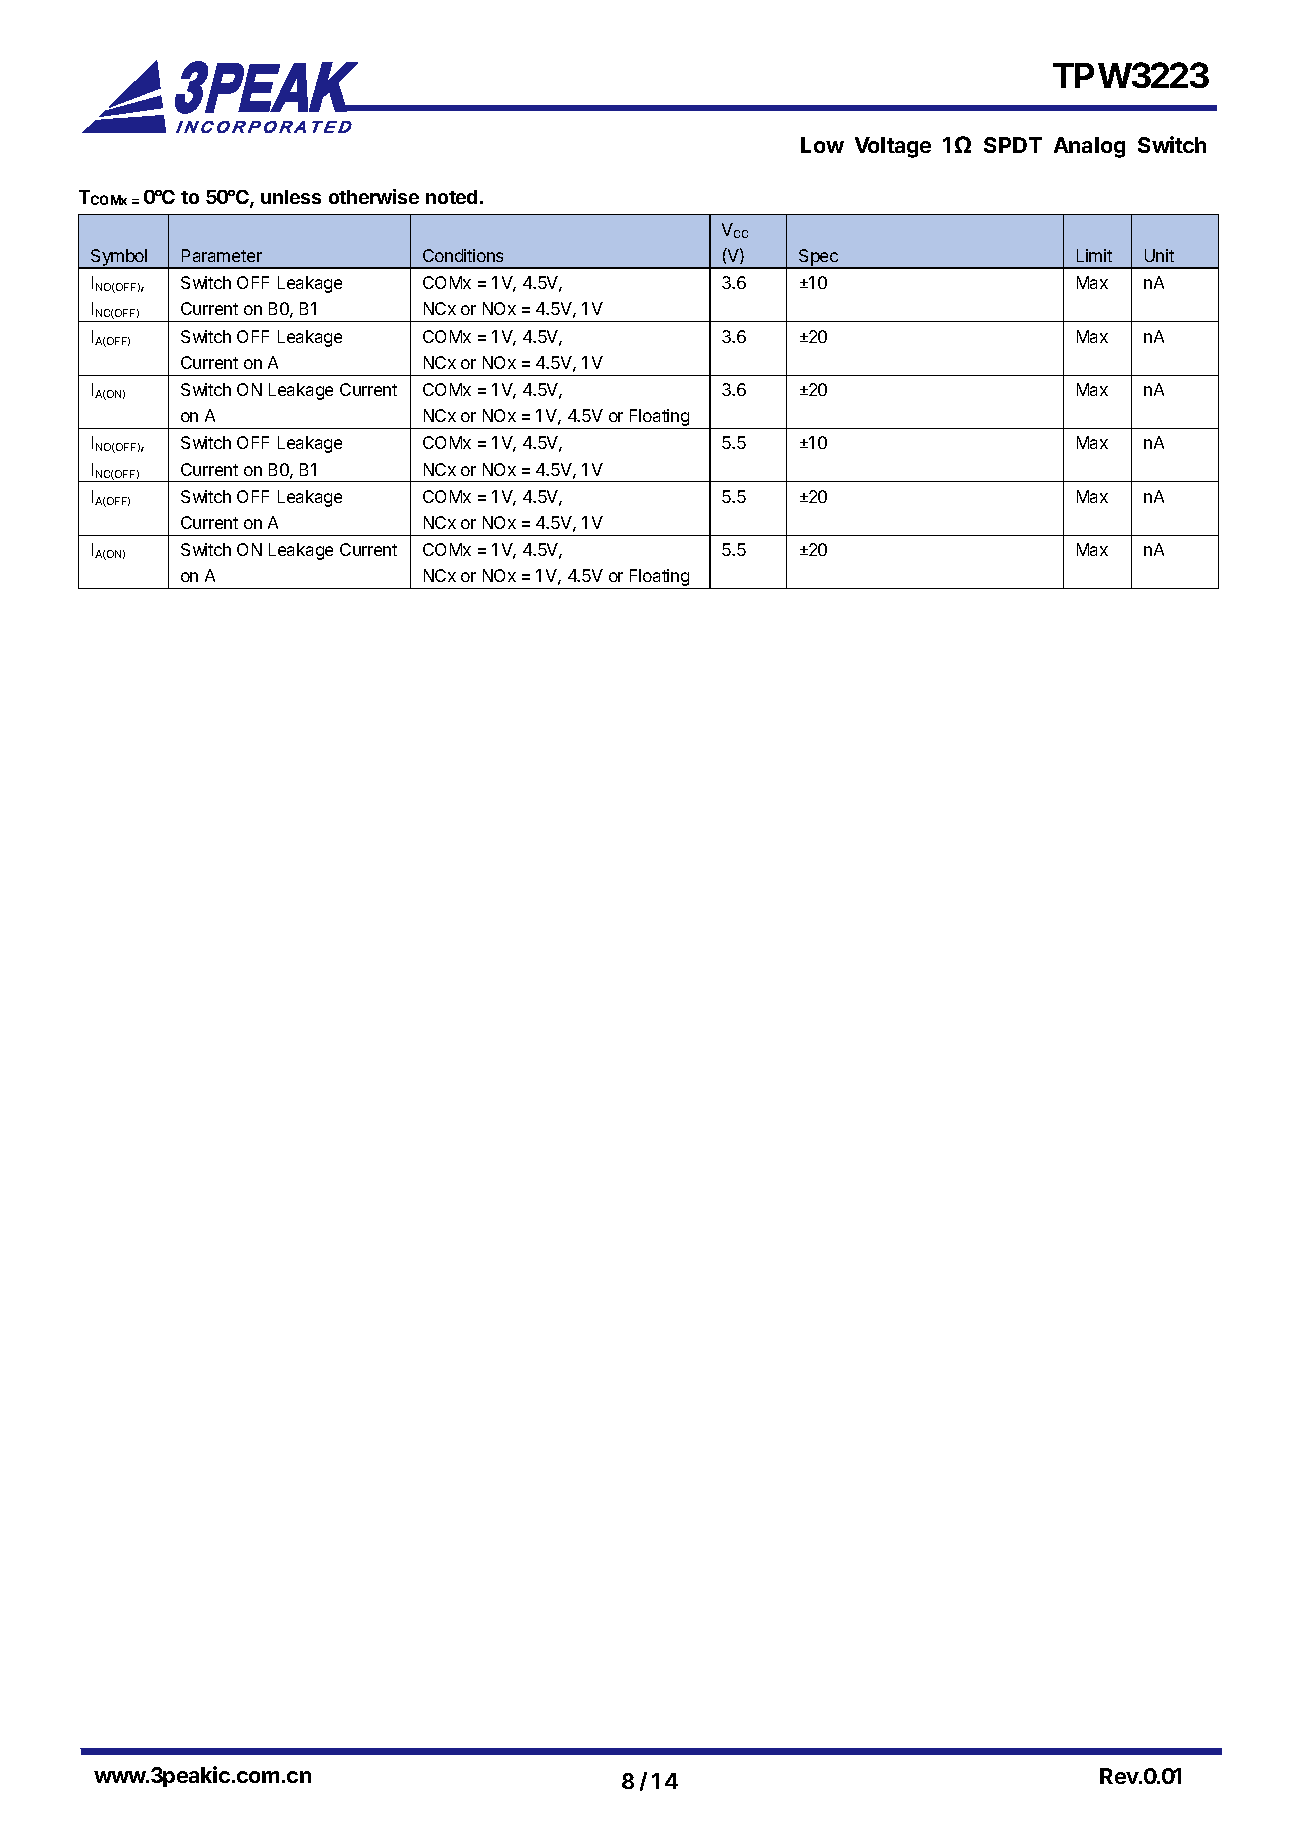  I want to click on otherwise, so click(374, 196).
